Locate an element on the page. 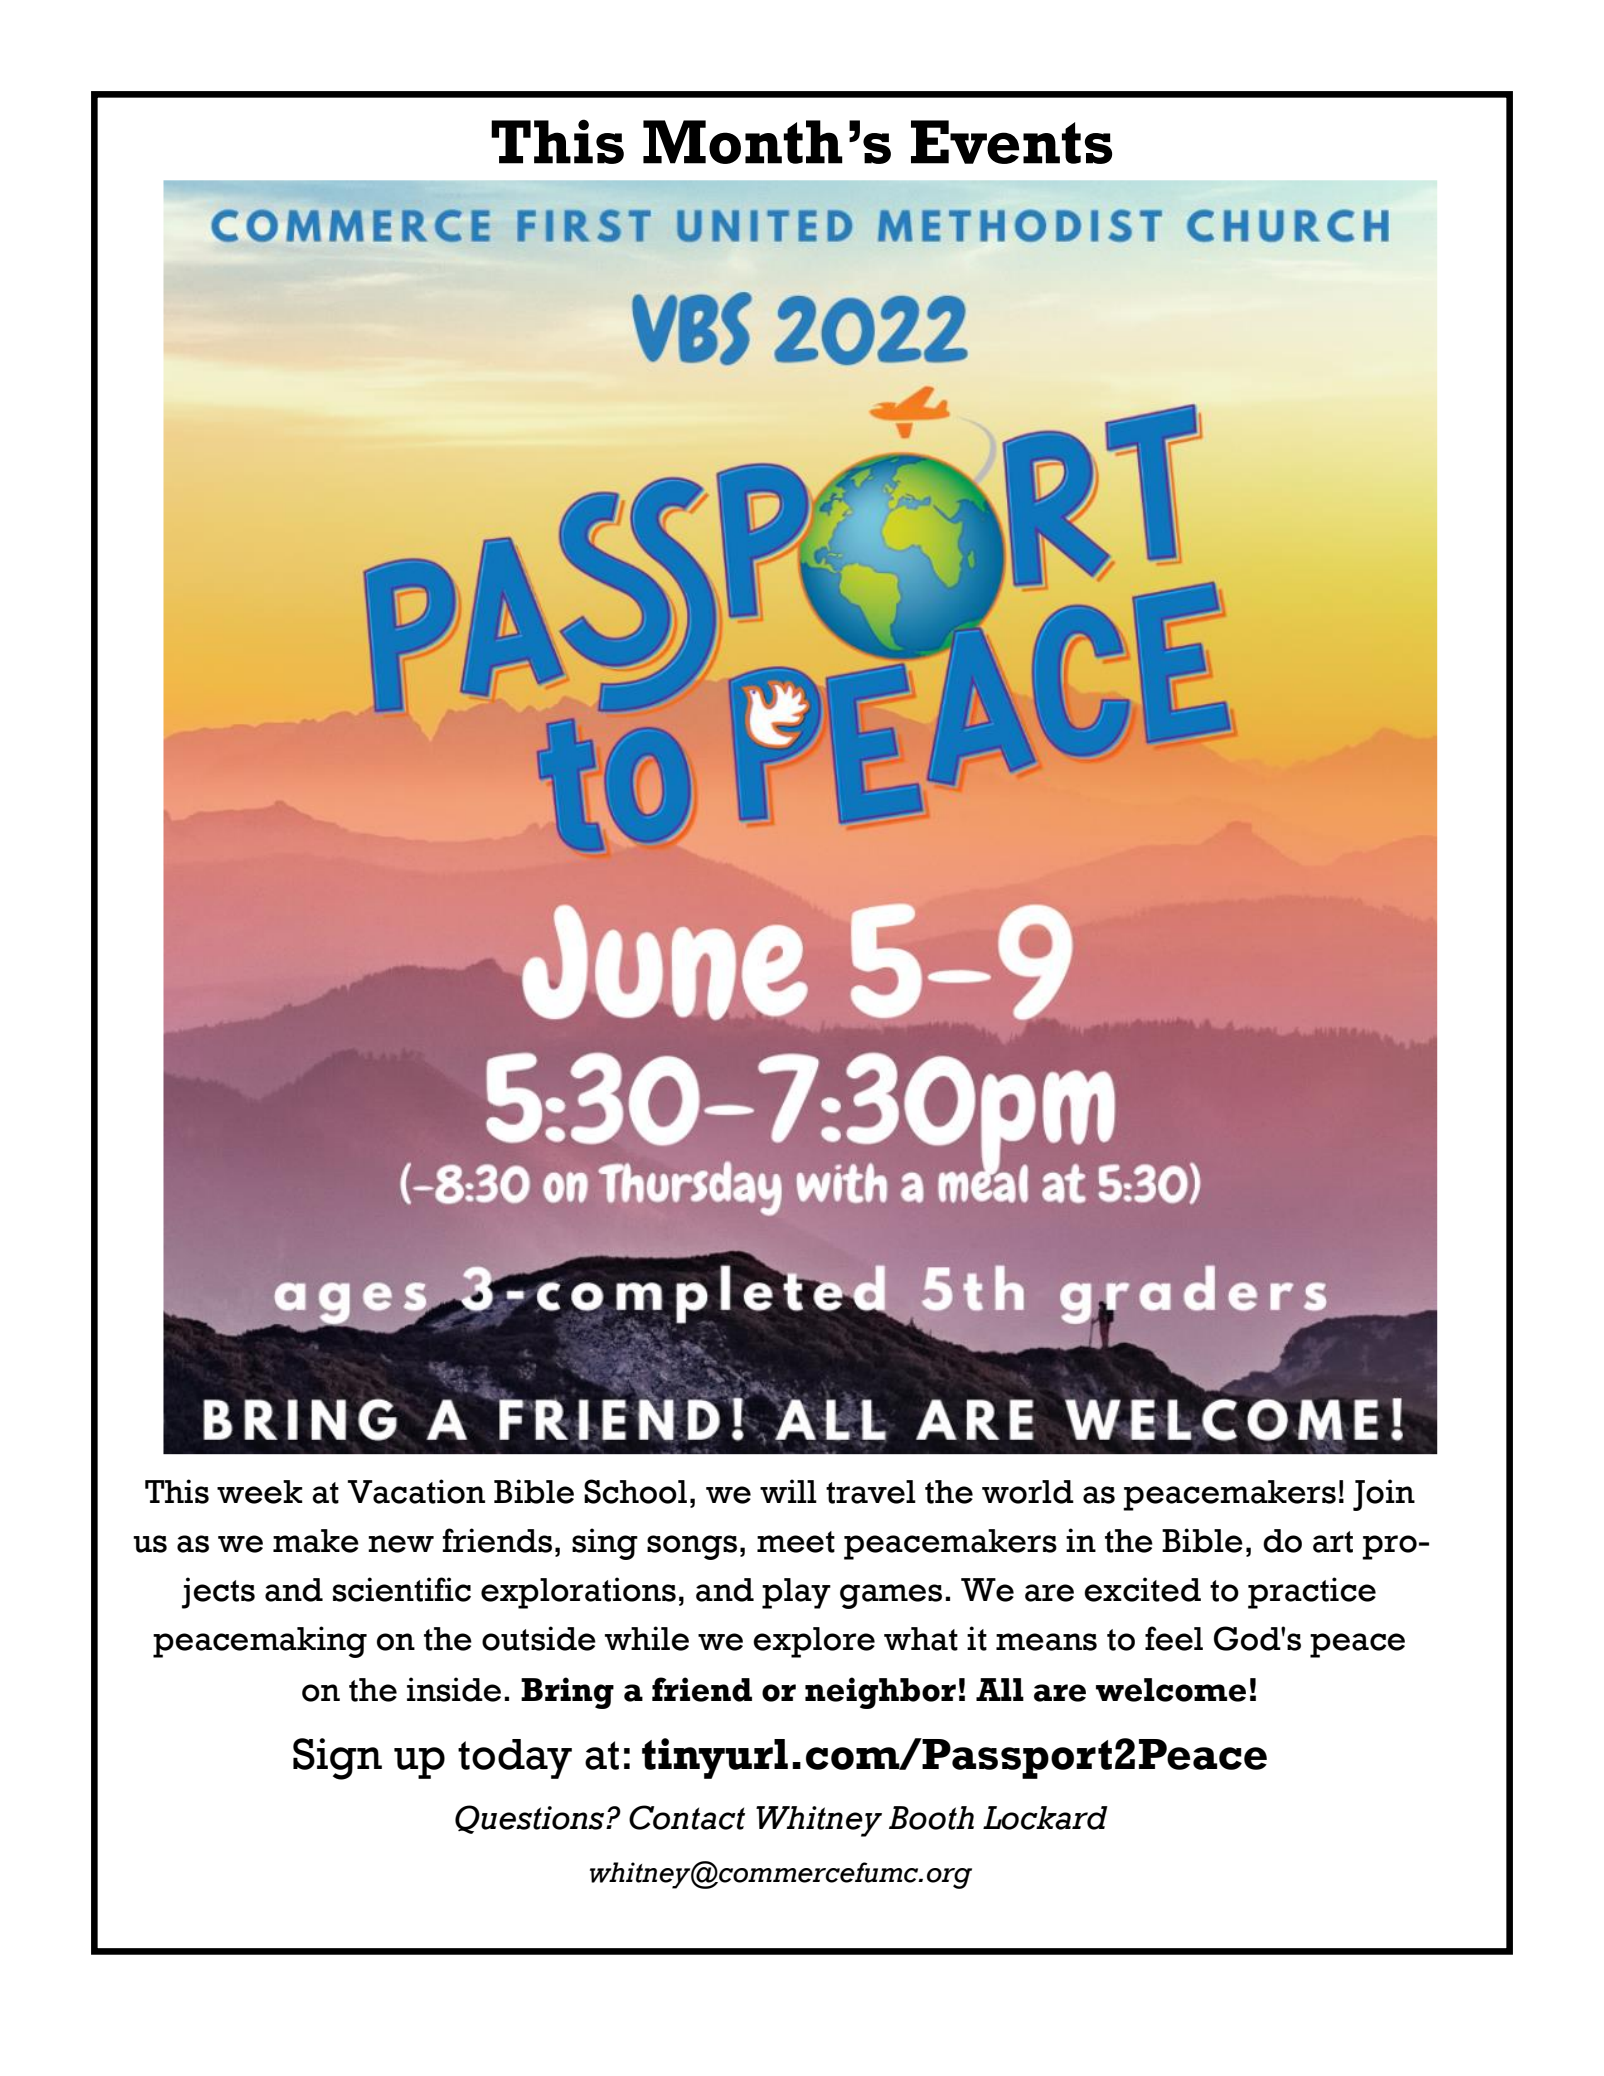 The width and height of the page is (1604, 2076). Vacation is located at coordinates (416, 1491).
